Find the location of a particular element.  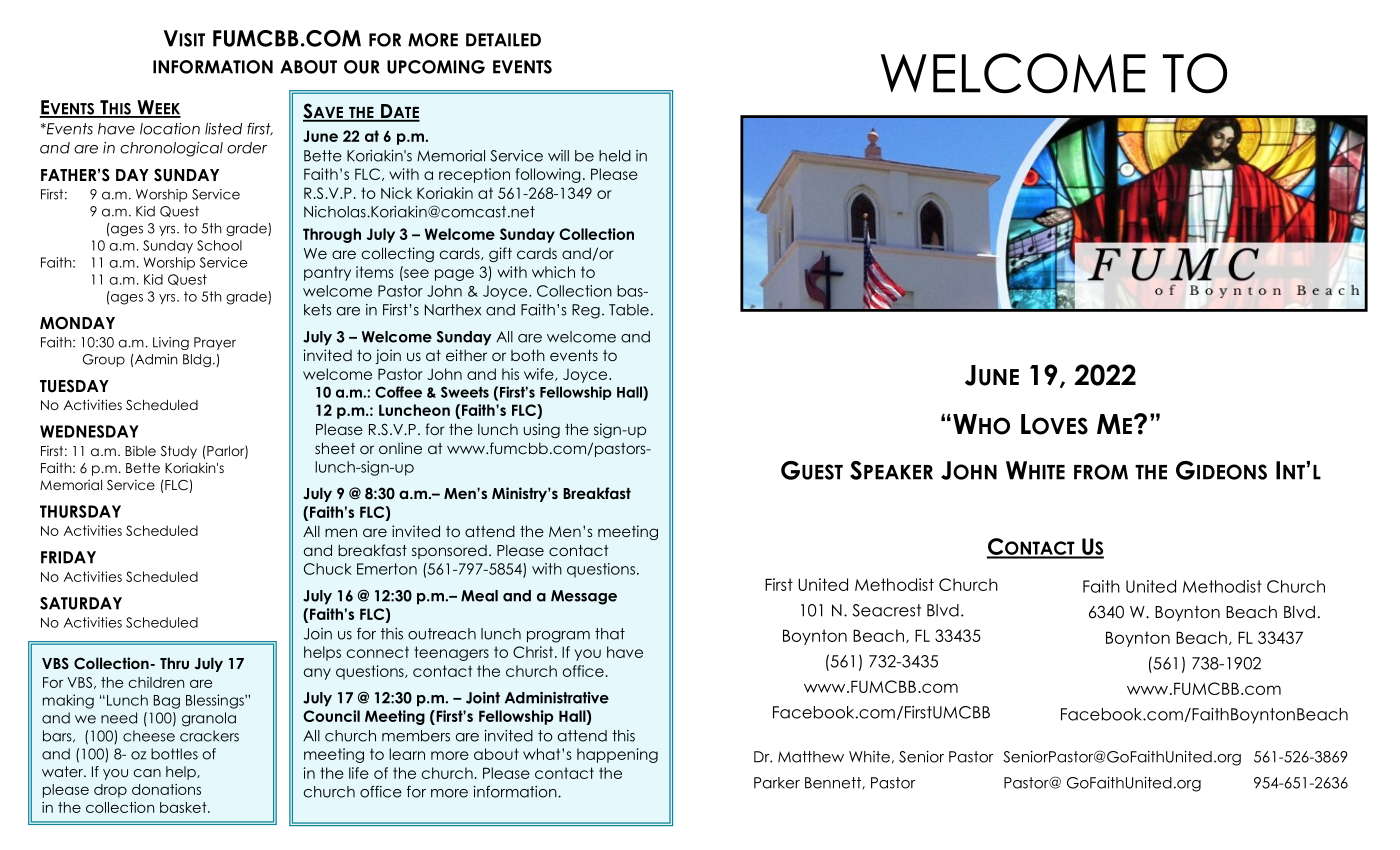

OUR is located at coordinates (362, 67).
